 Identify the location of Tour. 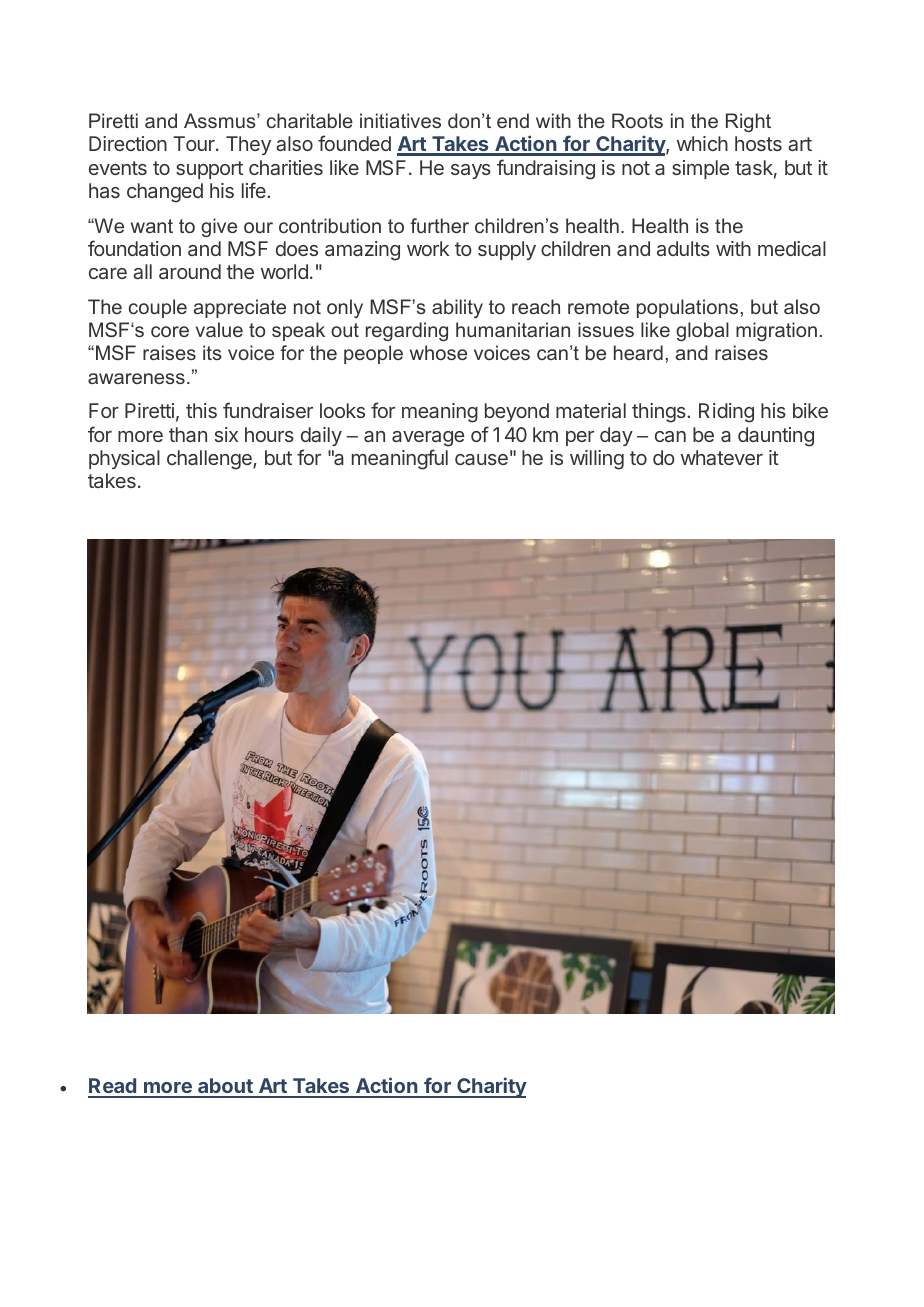
(195, 143).
